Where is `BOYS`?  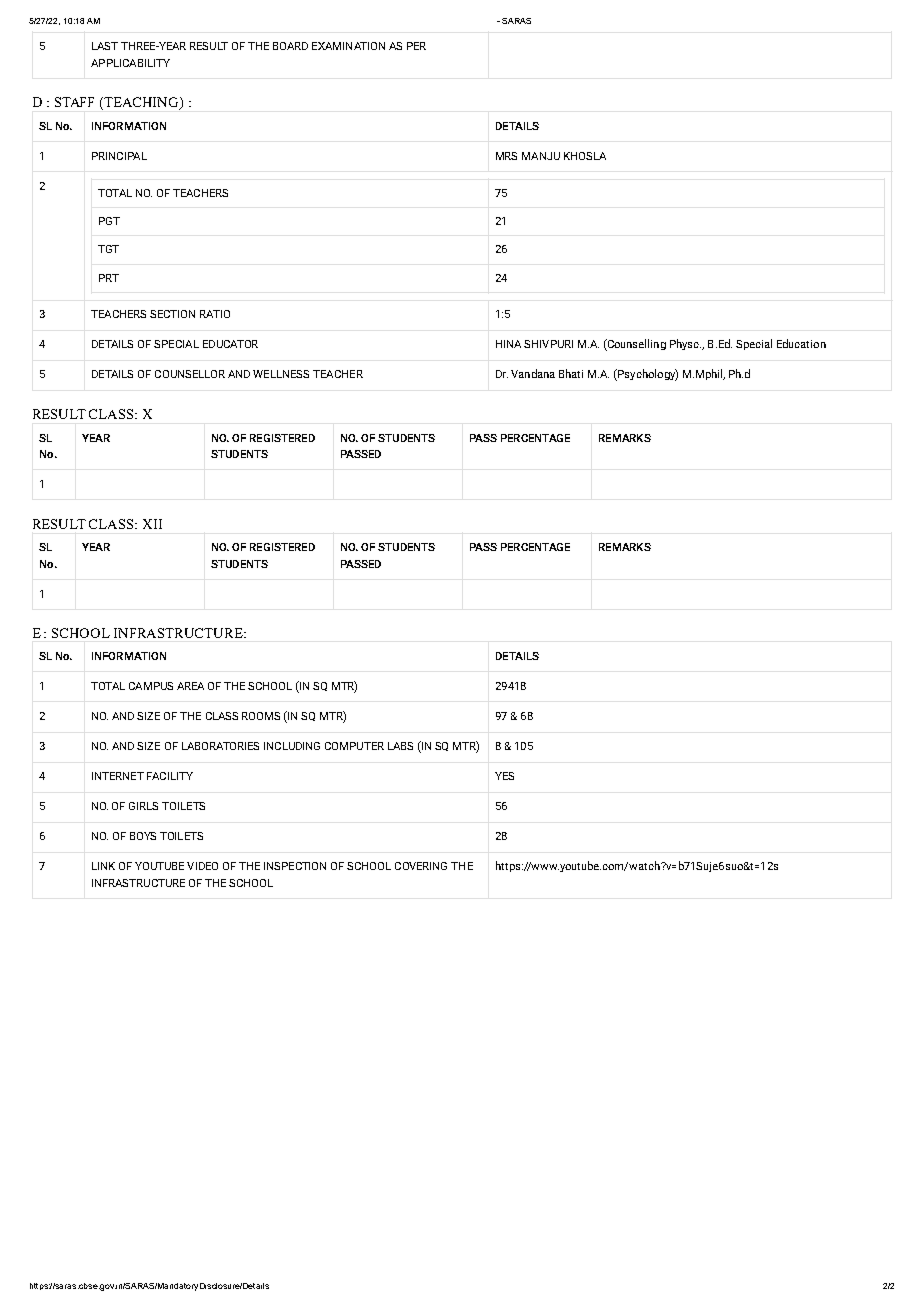 BOYS is located at coordinates (143, 836).
